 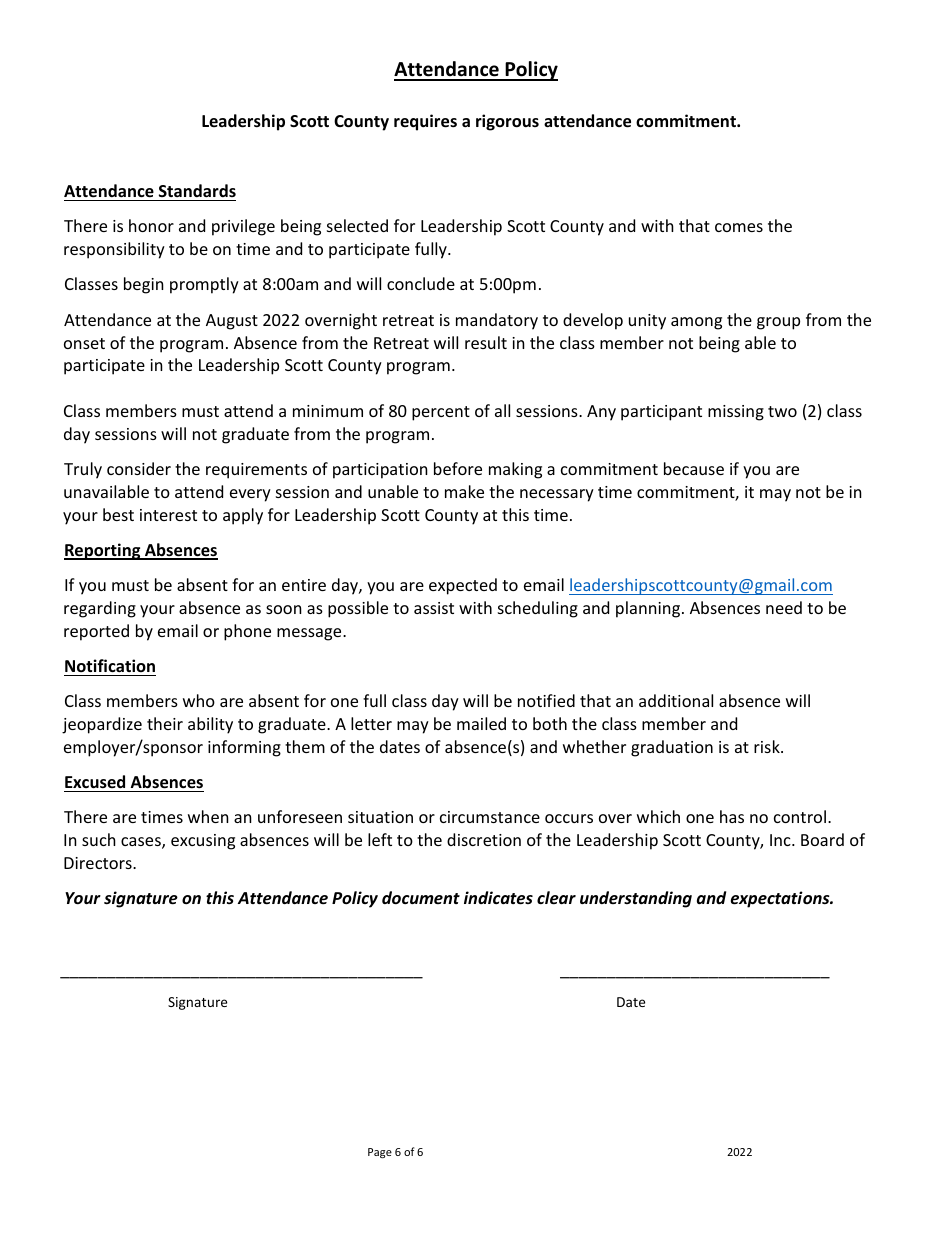 I want to click on Standards, so click(x=197, y=190).
